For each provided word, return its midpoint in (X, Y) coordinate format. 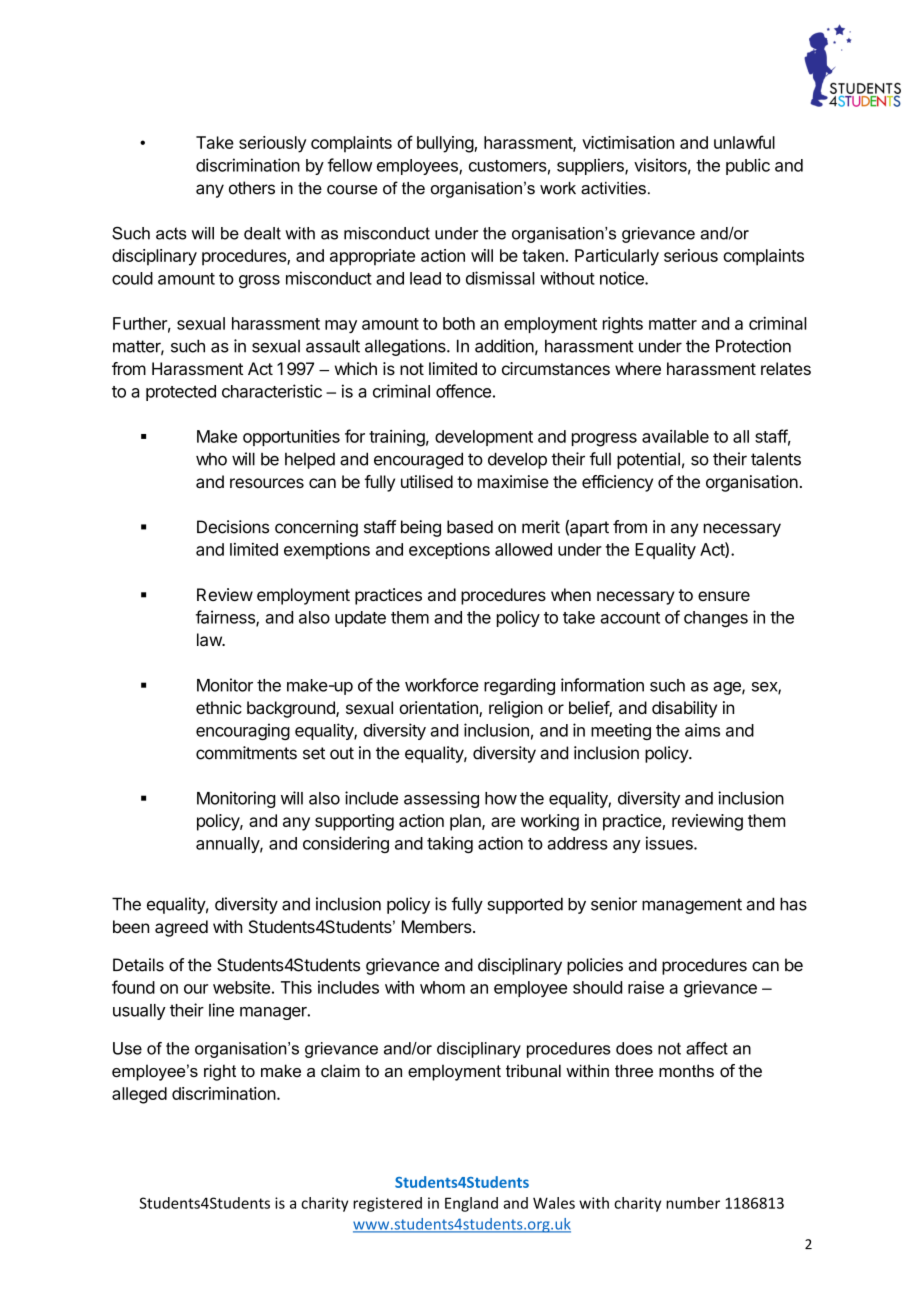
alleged (139, 1095)
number (693, 1203)
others (252, 188)
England (471, 1204)
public (748, 166)
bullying (445, 144)
